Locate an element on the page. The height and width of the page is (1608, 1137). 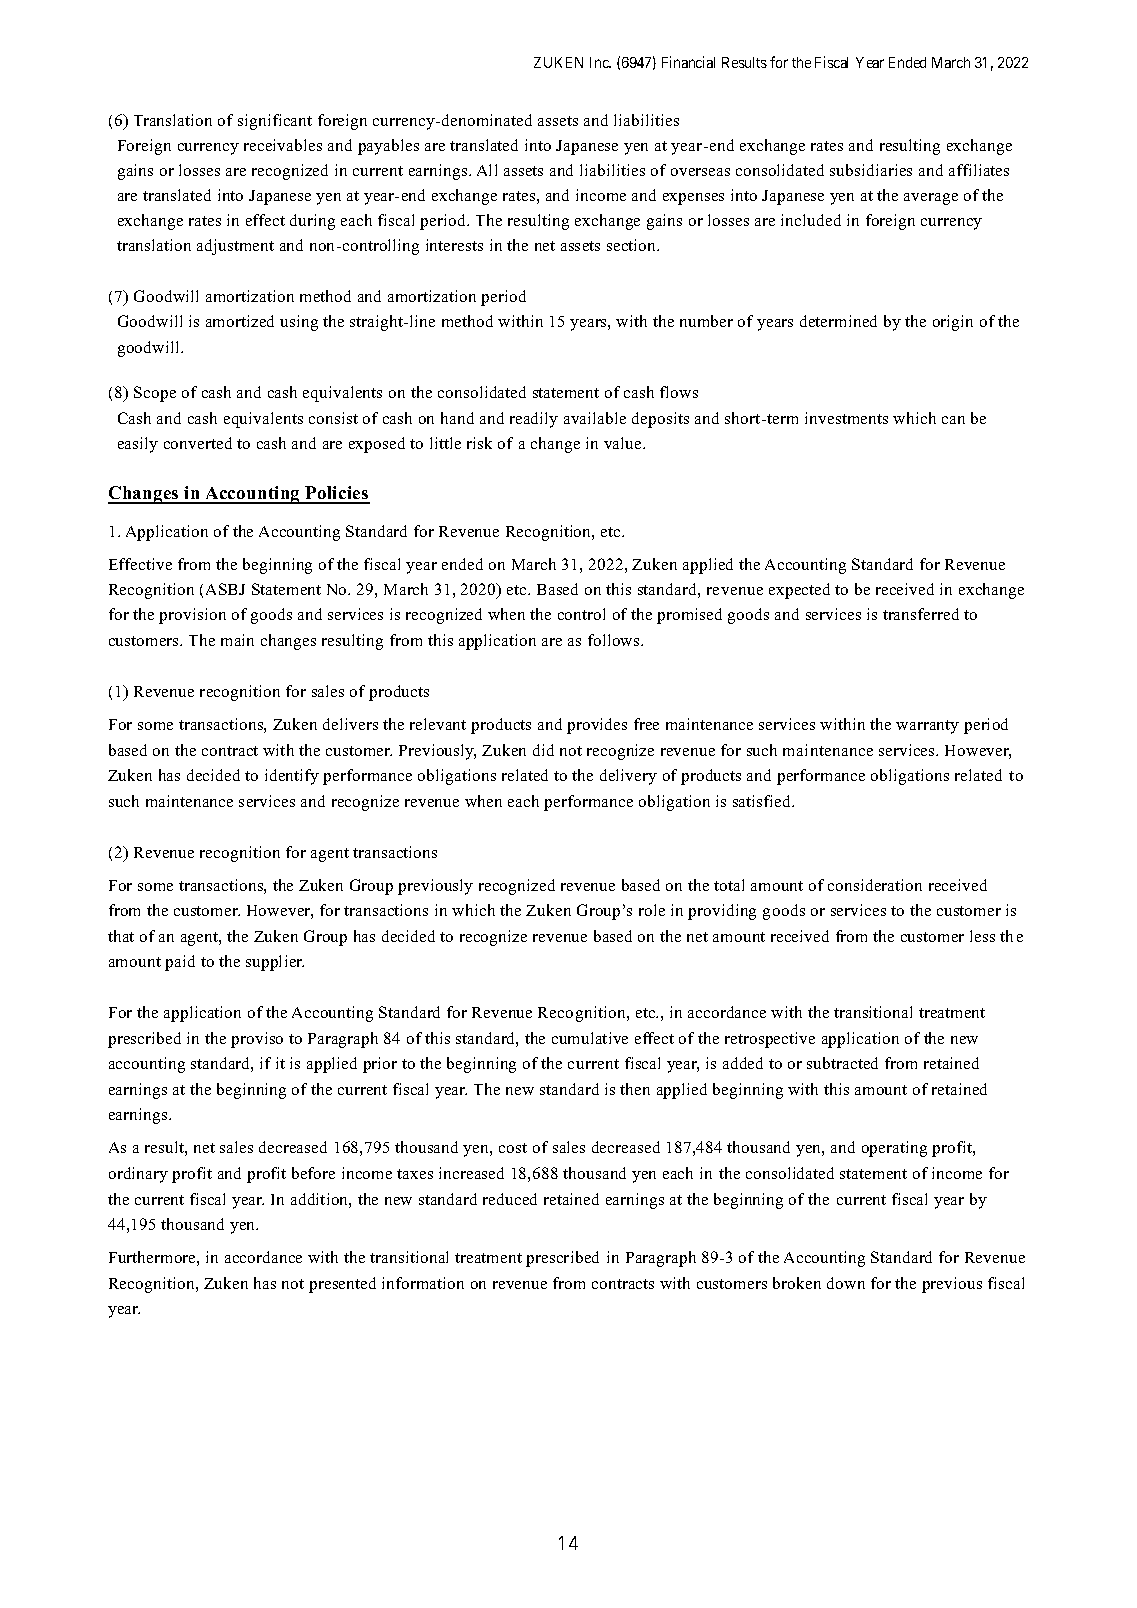
readily is located at coordinates (534, 420).
